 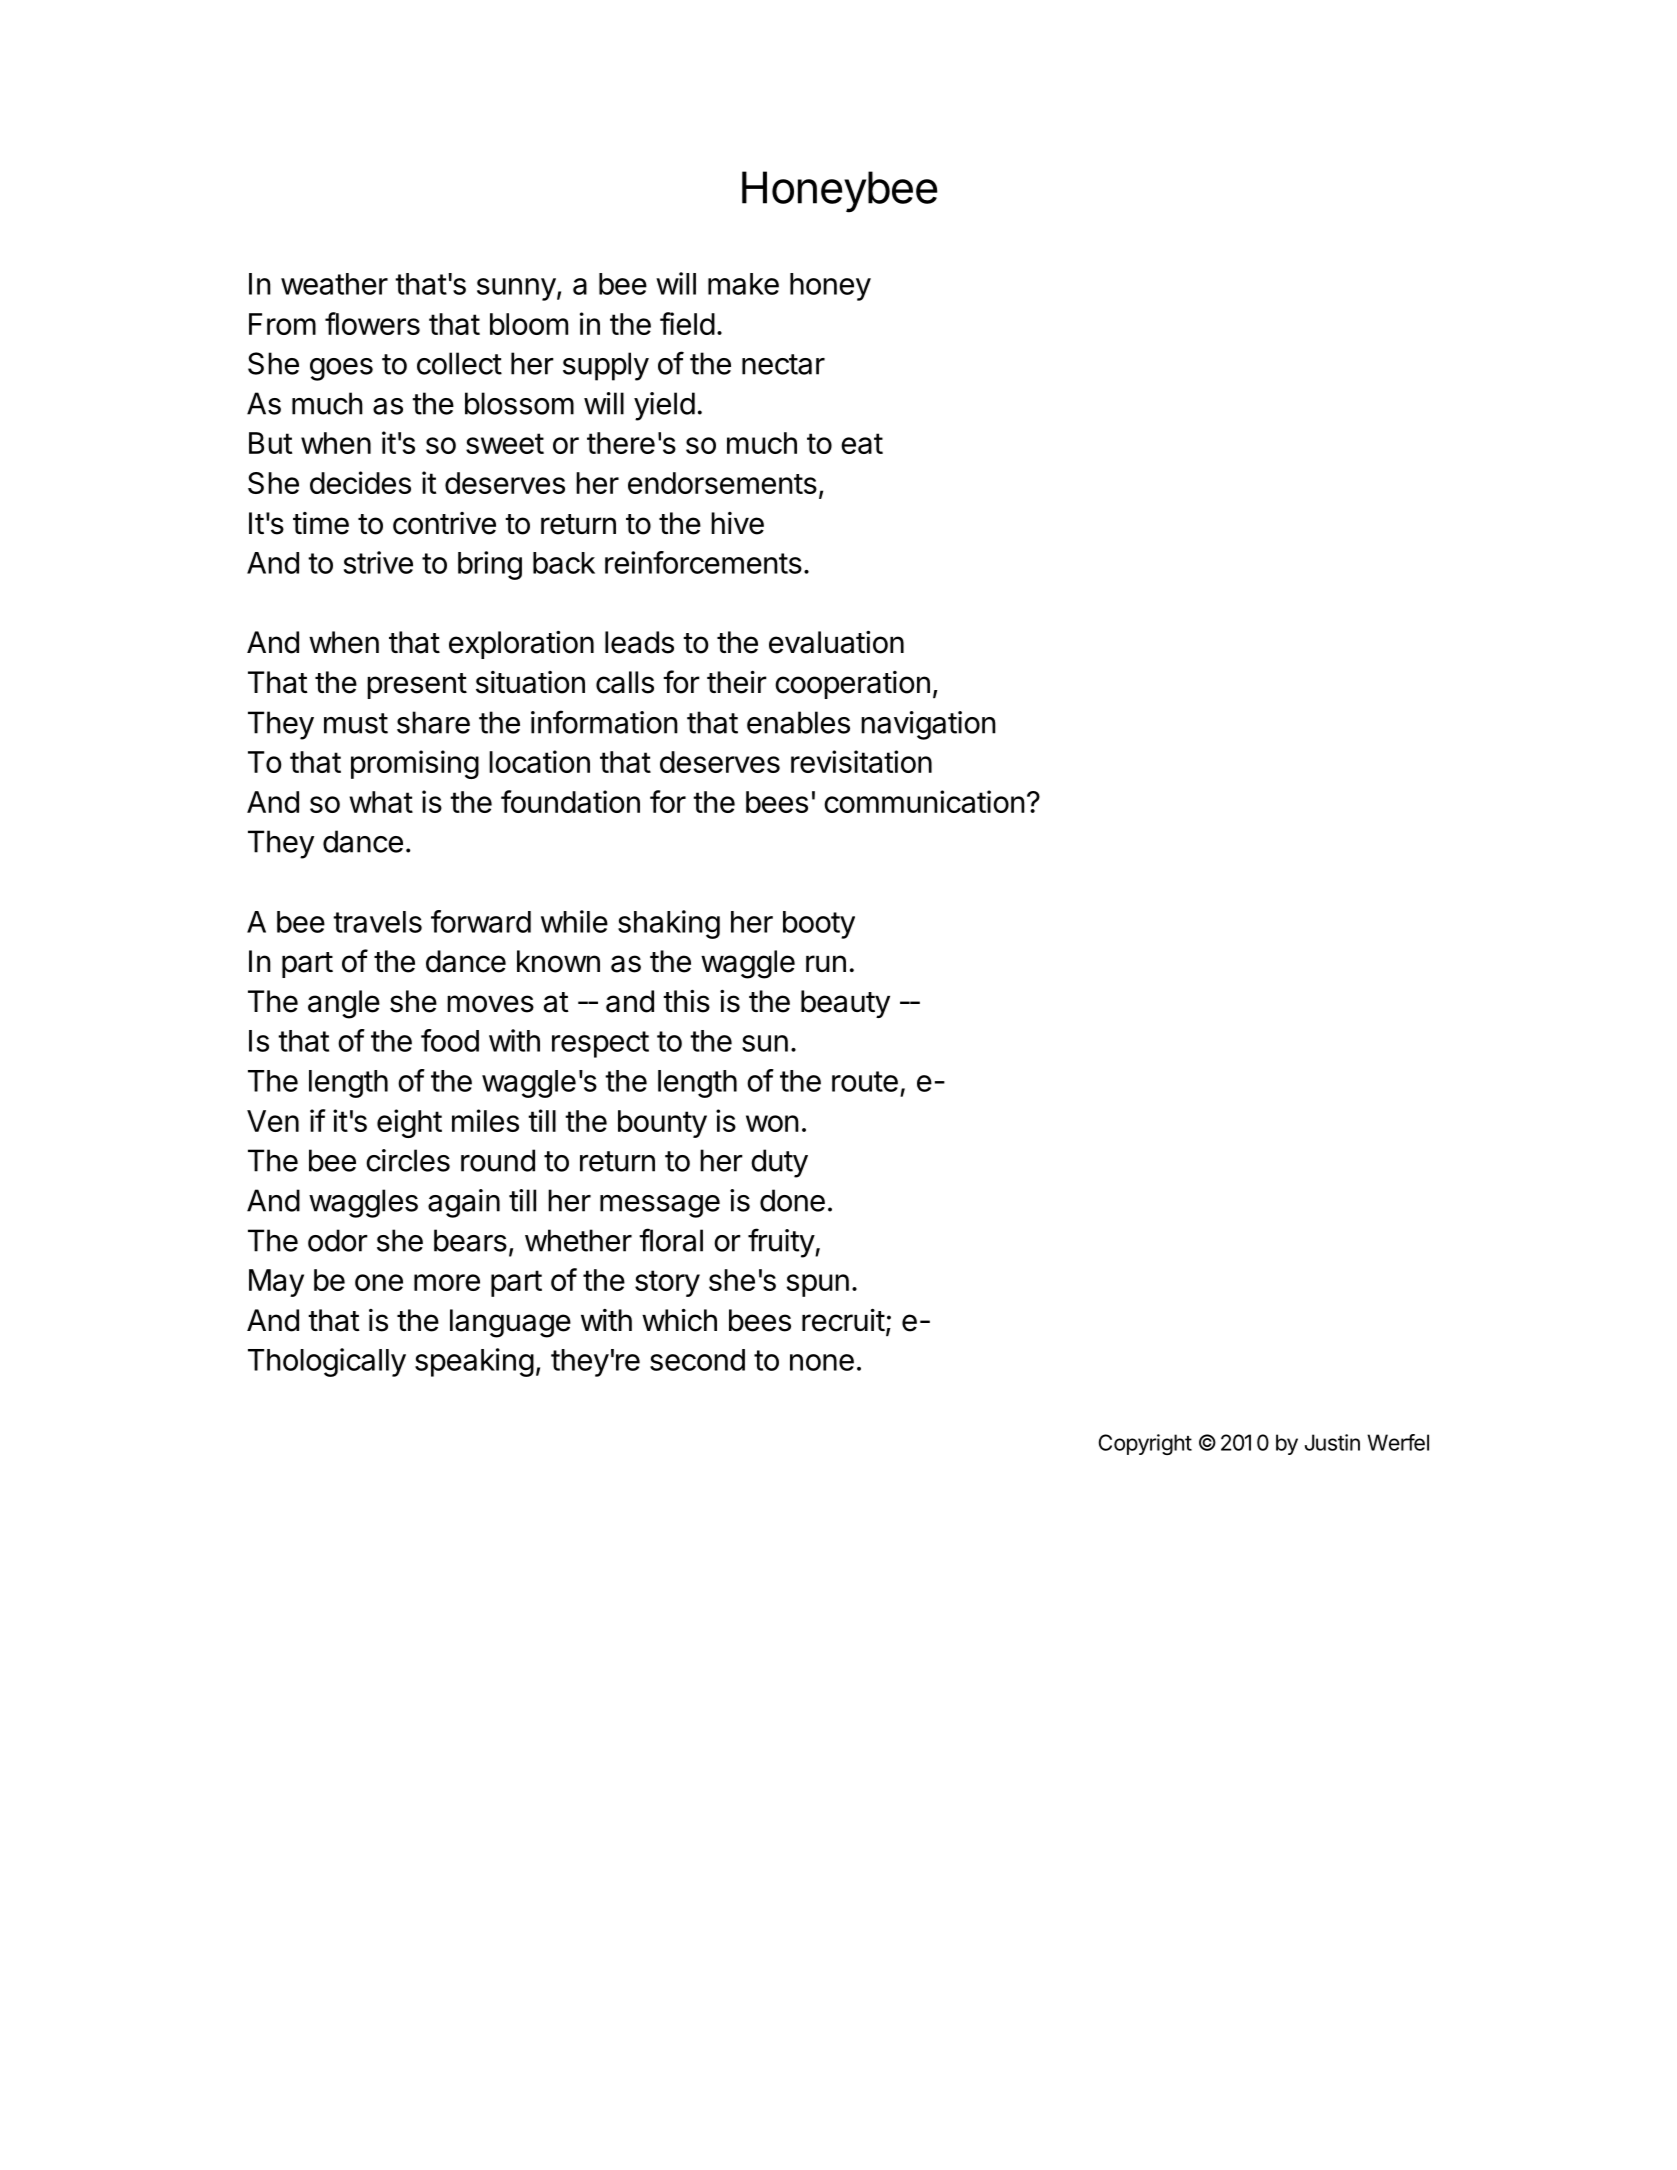 I want to click on flowers, so click(x=372, y=323).
